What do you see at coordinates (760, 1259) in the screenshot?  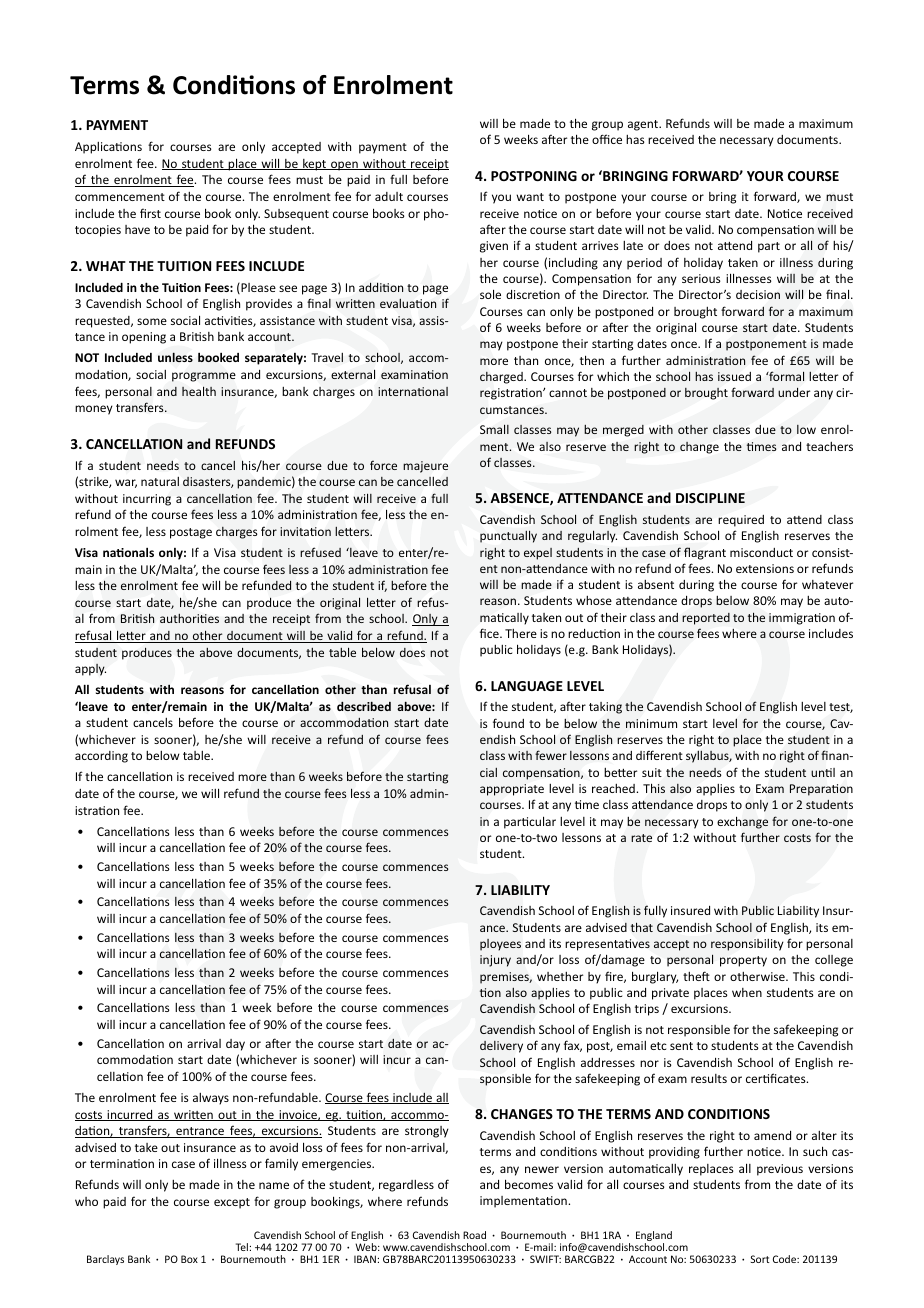 I see `Sort` at bounding box center [760, 1259].
